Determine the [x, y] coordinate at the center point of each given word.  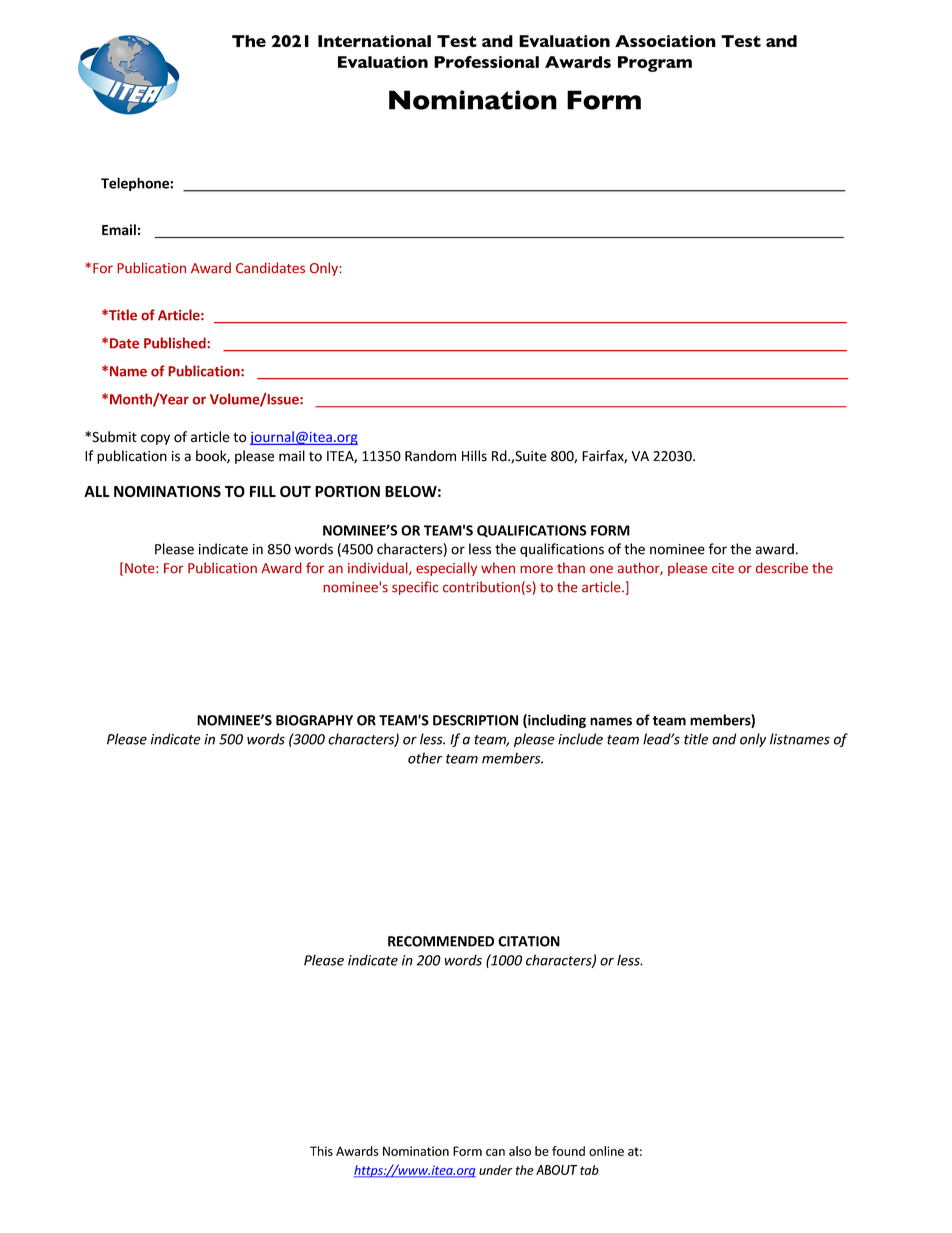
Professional [486, 62]
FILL [263, 491]
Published [176, 343]
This [321, 1151]
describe [782, 568]
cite [723, 568]
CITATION [529, 941]
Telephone [136, 184]
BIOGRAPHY [314, 720]
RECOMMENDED [441, 941]
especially [446, 569]
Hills [474, 456]
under [496, 1170]
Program [655, 64]
